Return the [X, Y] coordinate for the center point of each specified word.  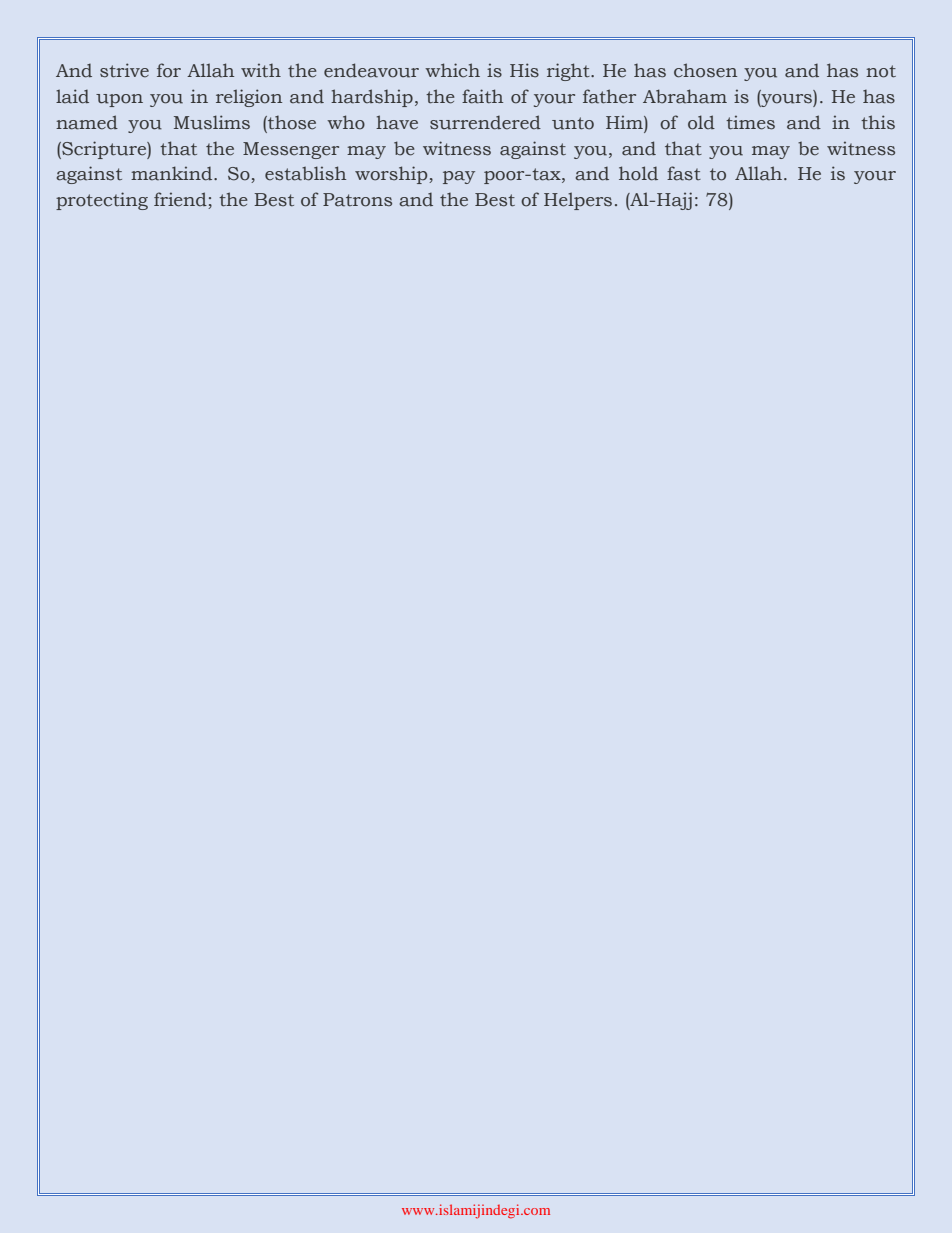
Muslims [212, 122]
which [452, 70]
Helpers [578, 201]
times [750, 122]
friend [181, 200]
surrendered [485, 122]
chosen [705, 70]
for [169, 70]
